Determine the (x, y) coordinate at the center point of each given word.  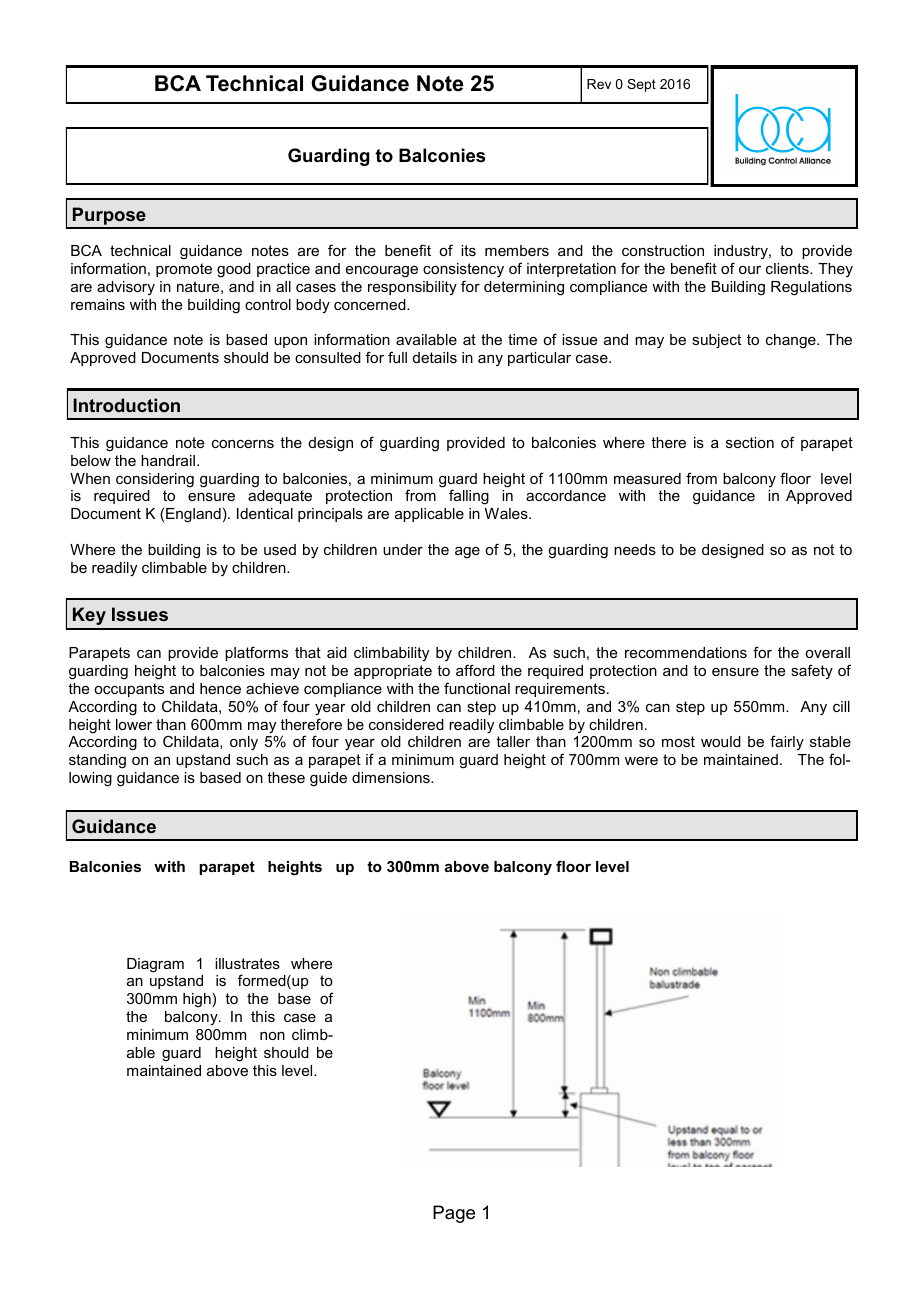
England (193, 515)
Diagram (155, 965)
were (641, 761)
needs (635, 549)
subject (716, 341)
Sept (641, 85)
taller (513, 741)
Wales (507, 513)
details (435, 357)
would (721, 741)
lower (134, 724)
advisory (126, 288)
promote (184, 270)
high (197, 1000)
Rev (599, 84)
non (272, 1036)
